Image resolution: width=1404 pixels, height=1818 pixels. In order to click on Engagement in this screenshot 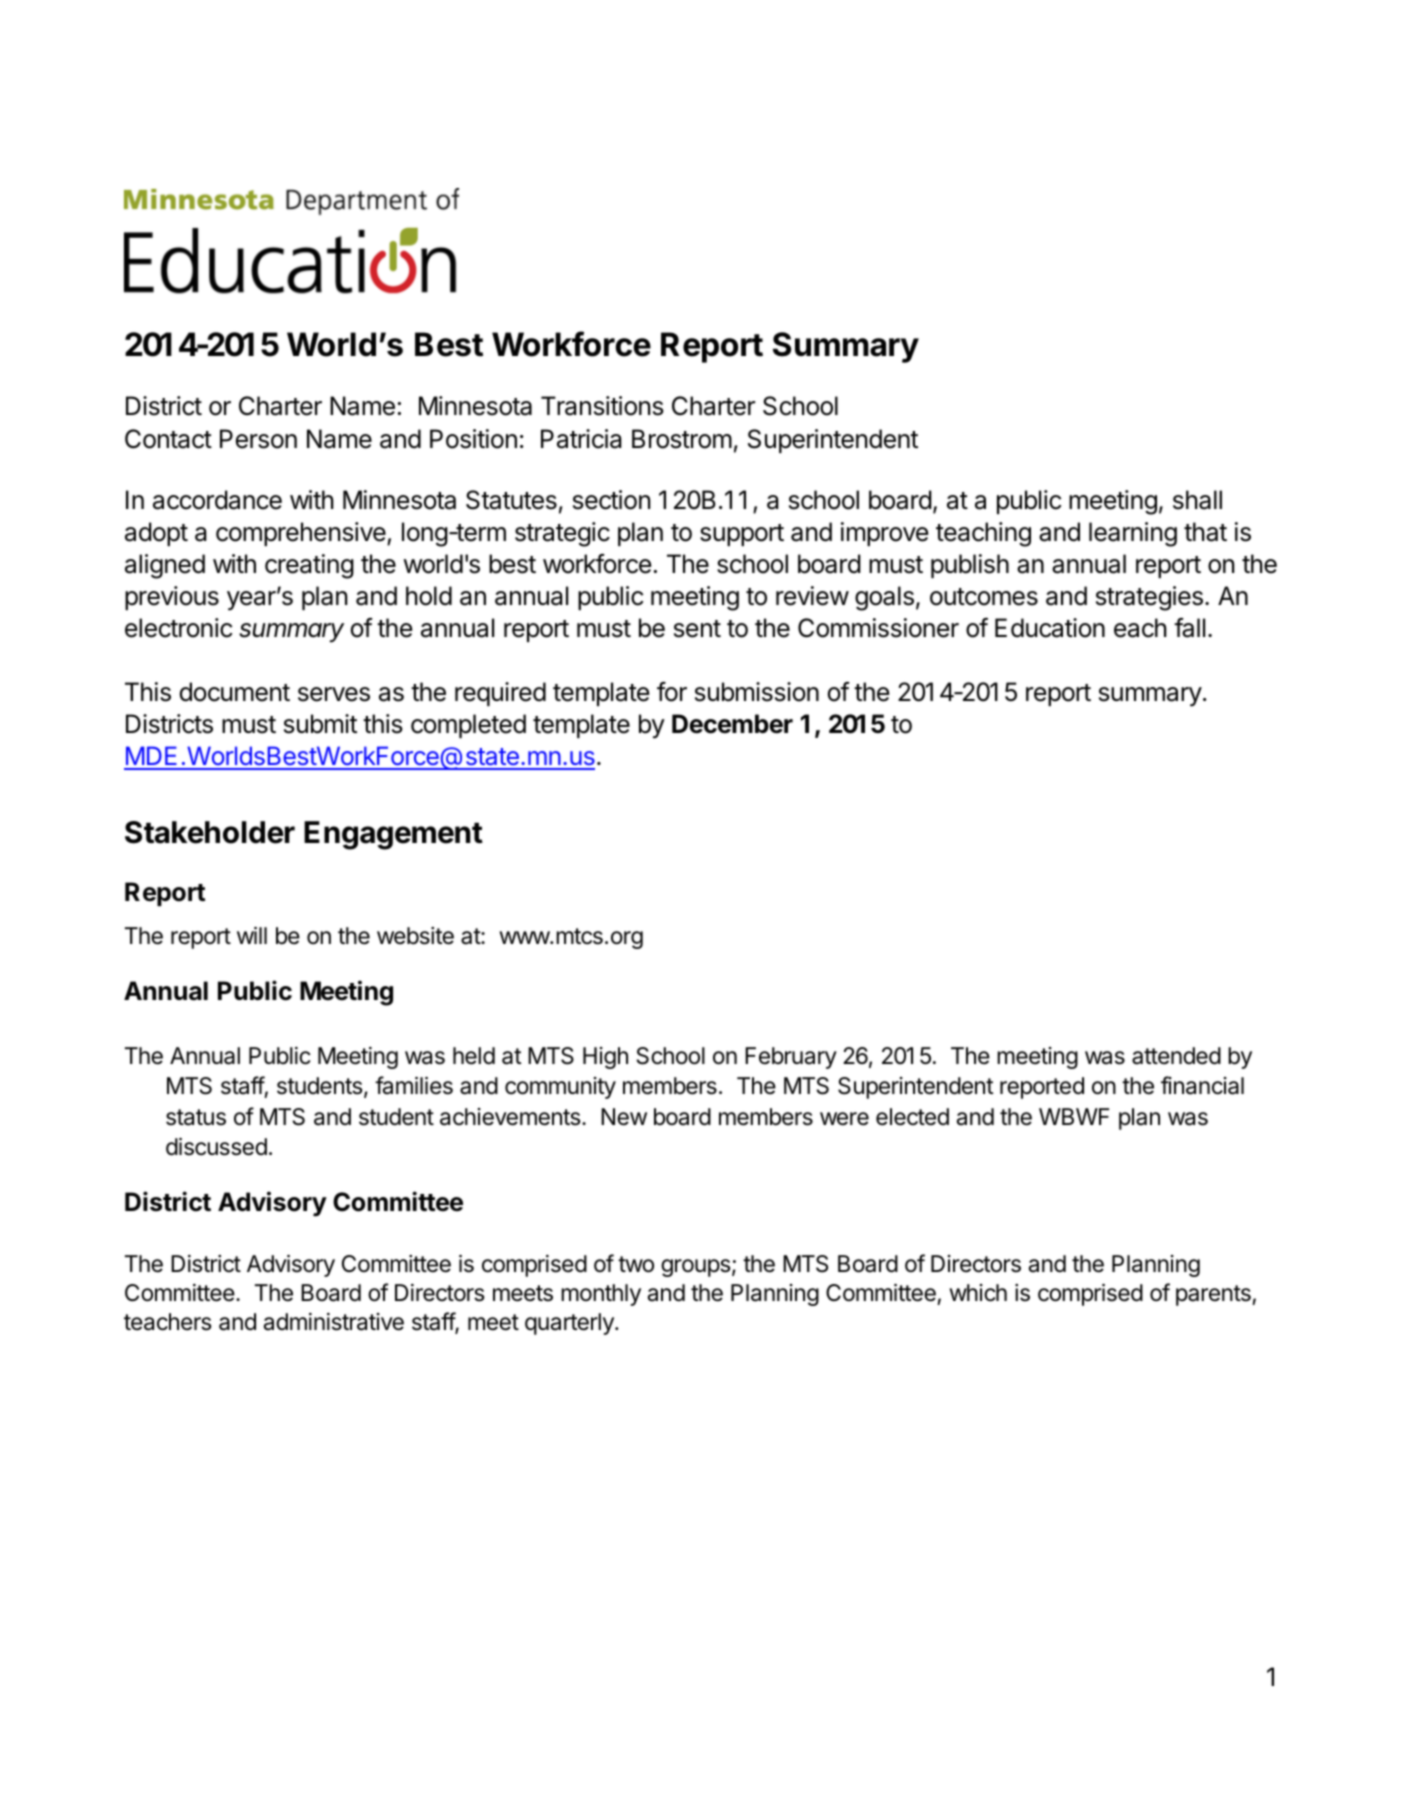, I will do `click(393, 835)`.
